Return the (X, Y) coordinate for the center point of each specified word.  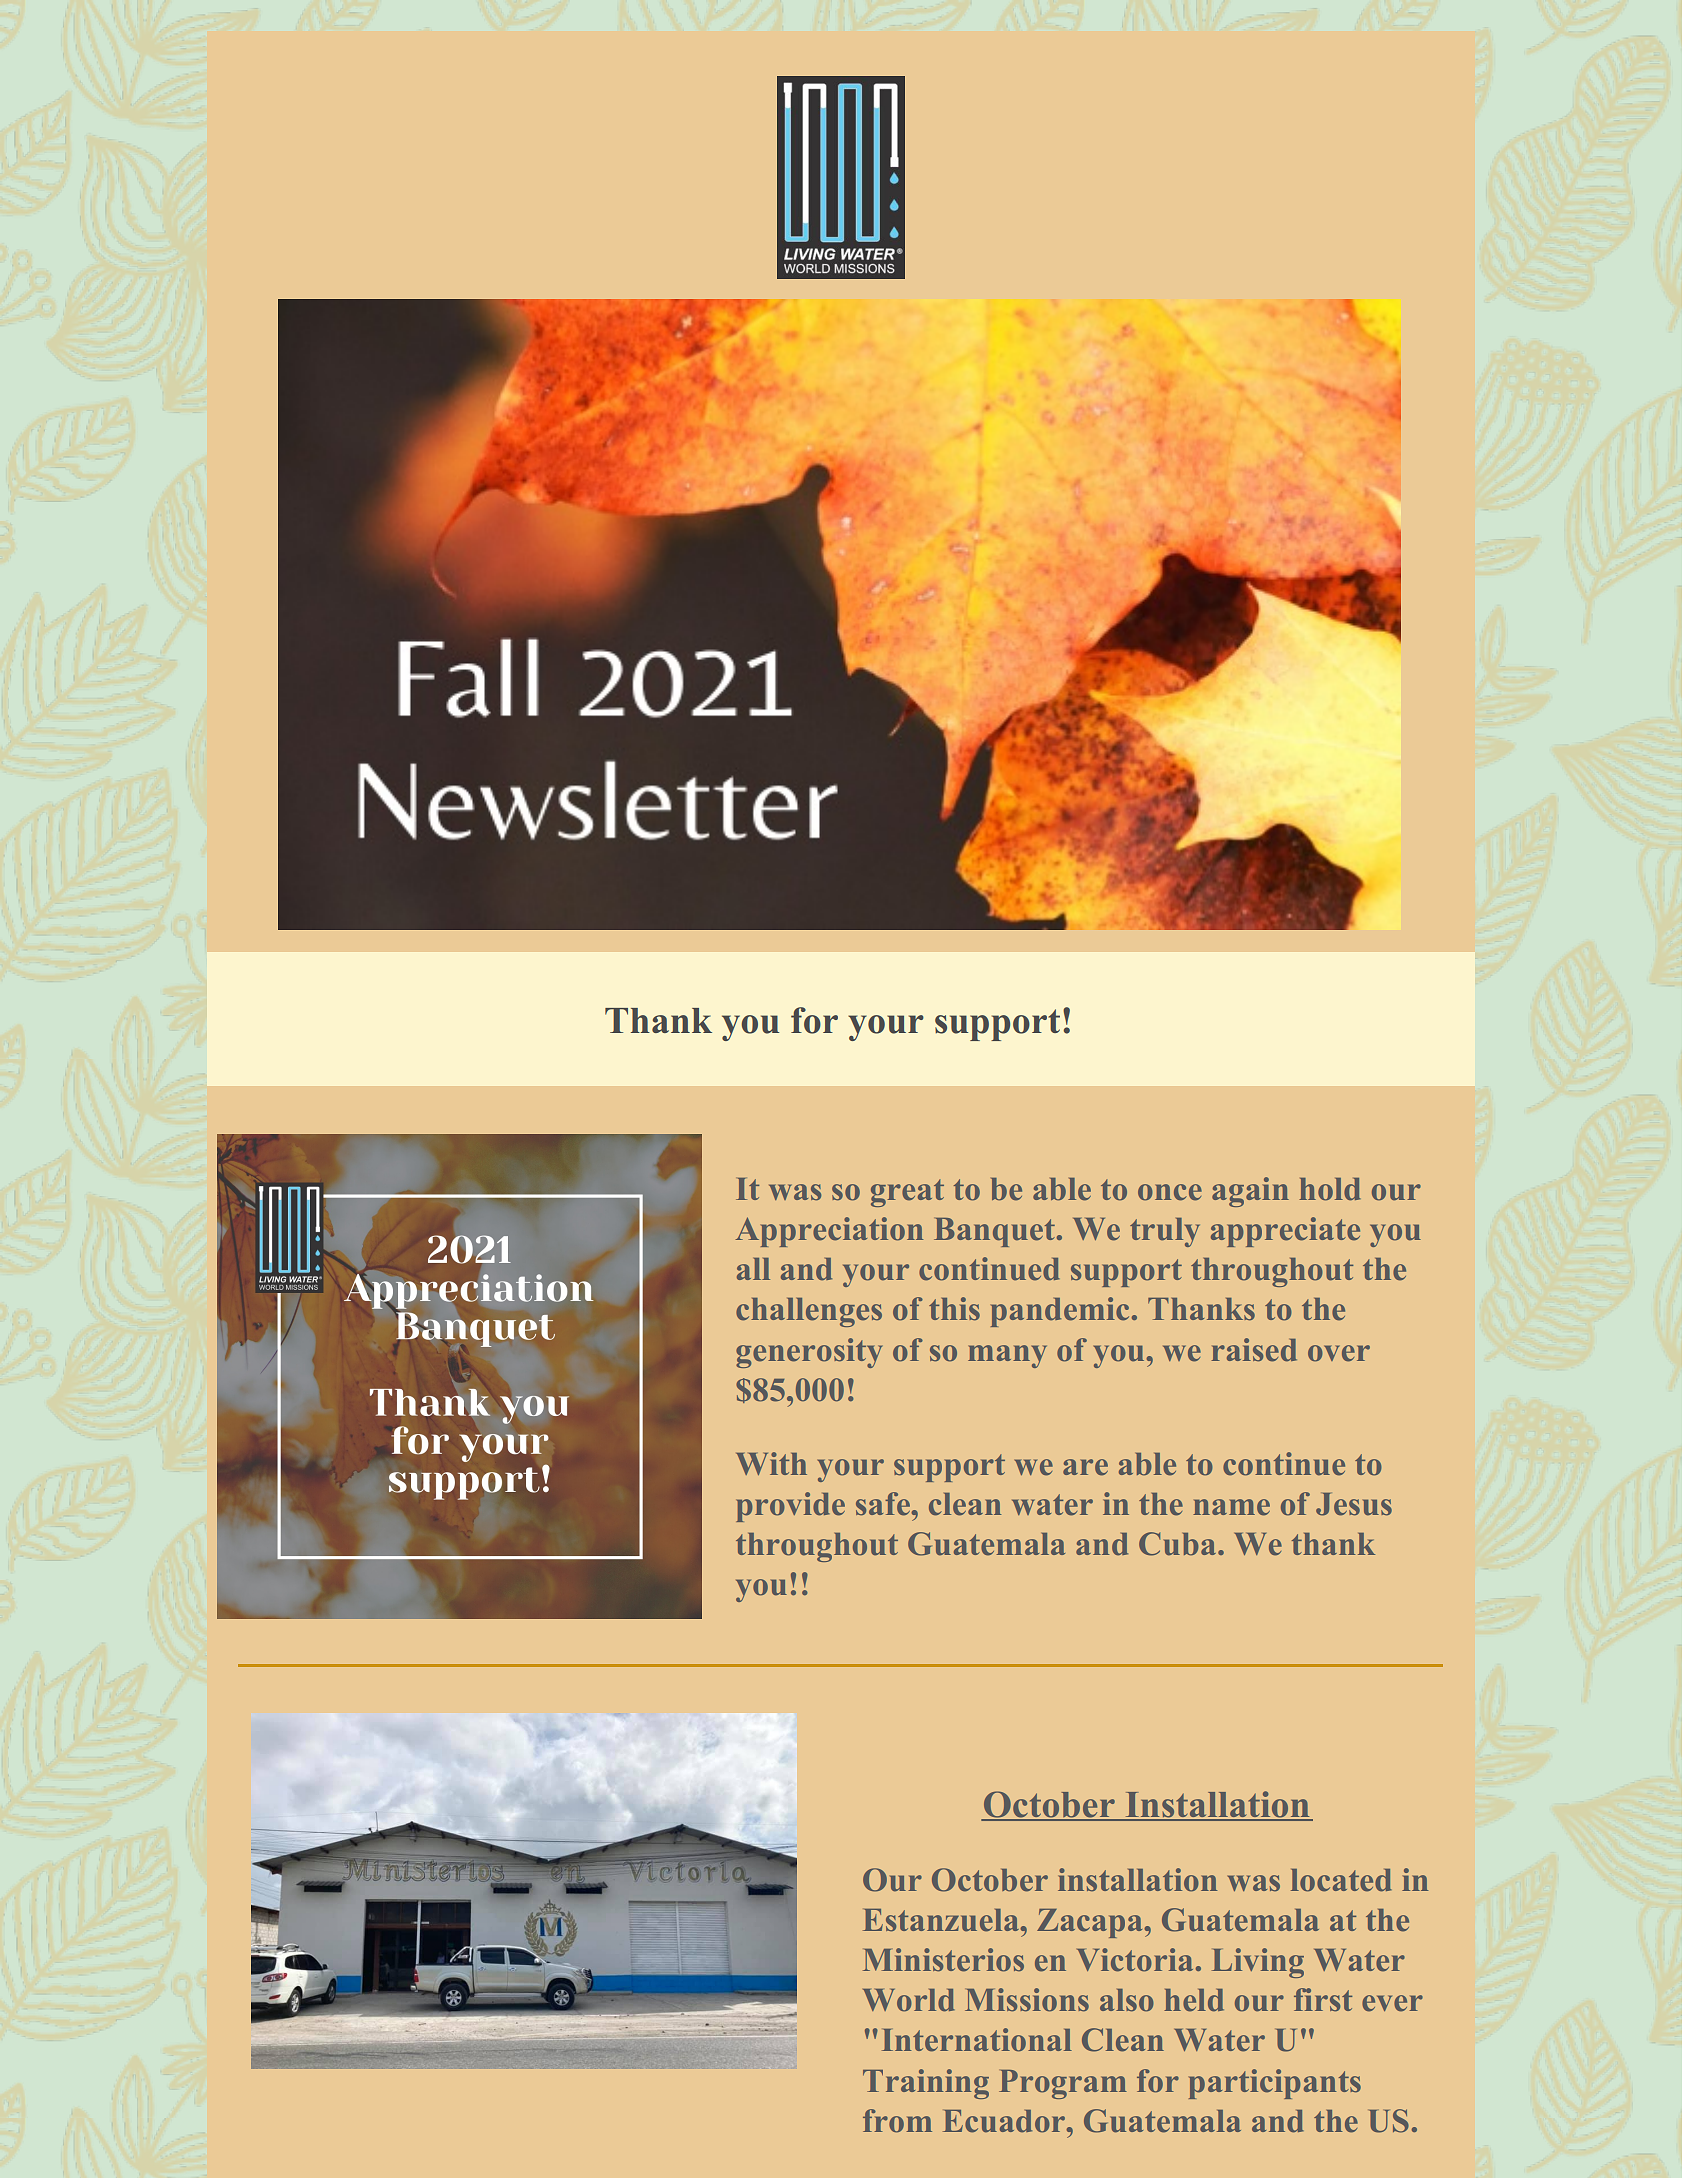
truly (1165, 1232)
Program (1063, 2084)
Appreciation (829, 1232)
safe (884, 1504)
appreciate (1285, 1232)
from (897, 2121)
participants (1275, 2084)
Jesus (1354, 1504)
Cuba (1179, 1544)
